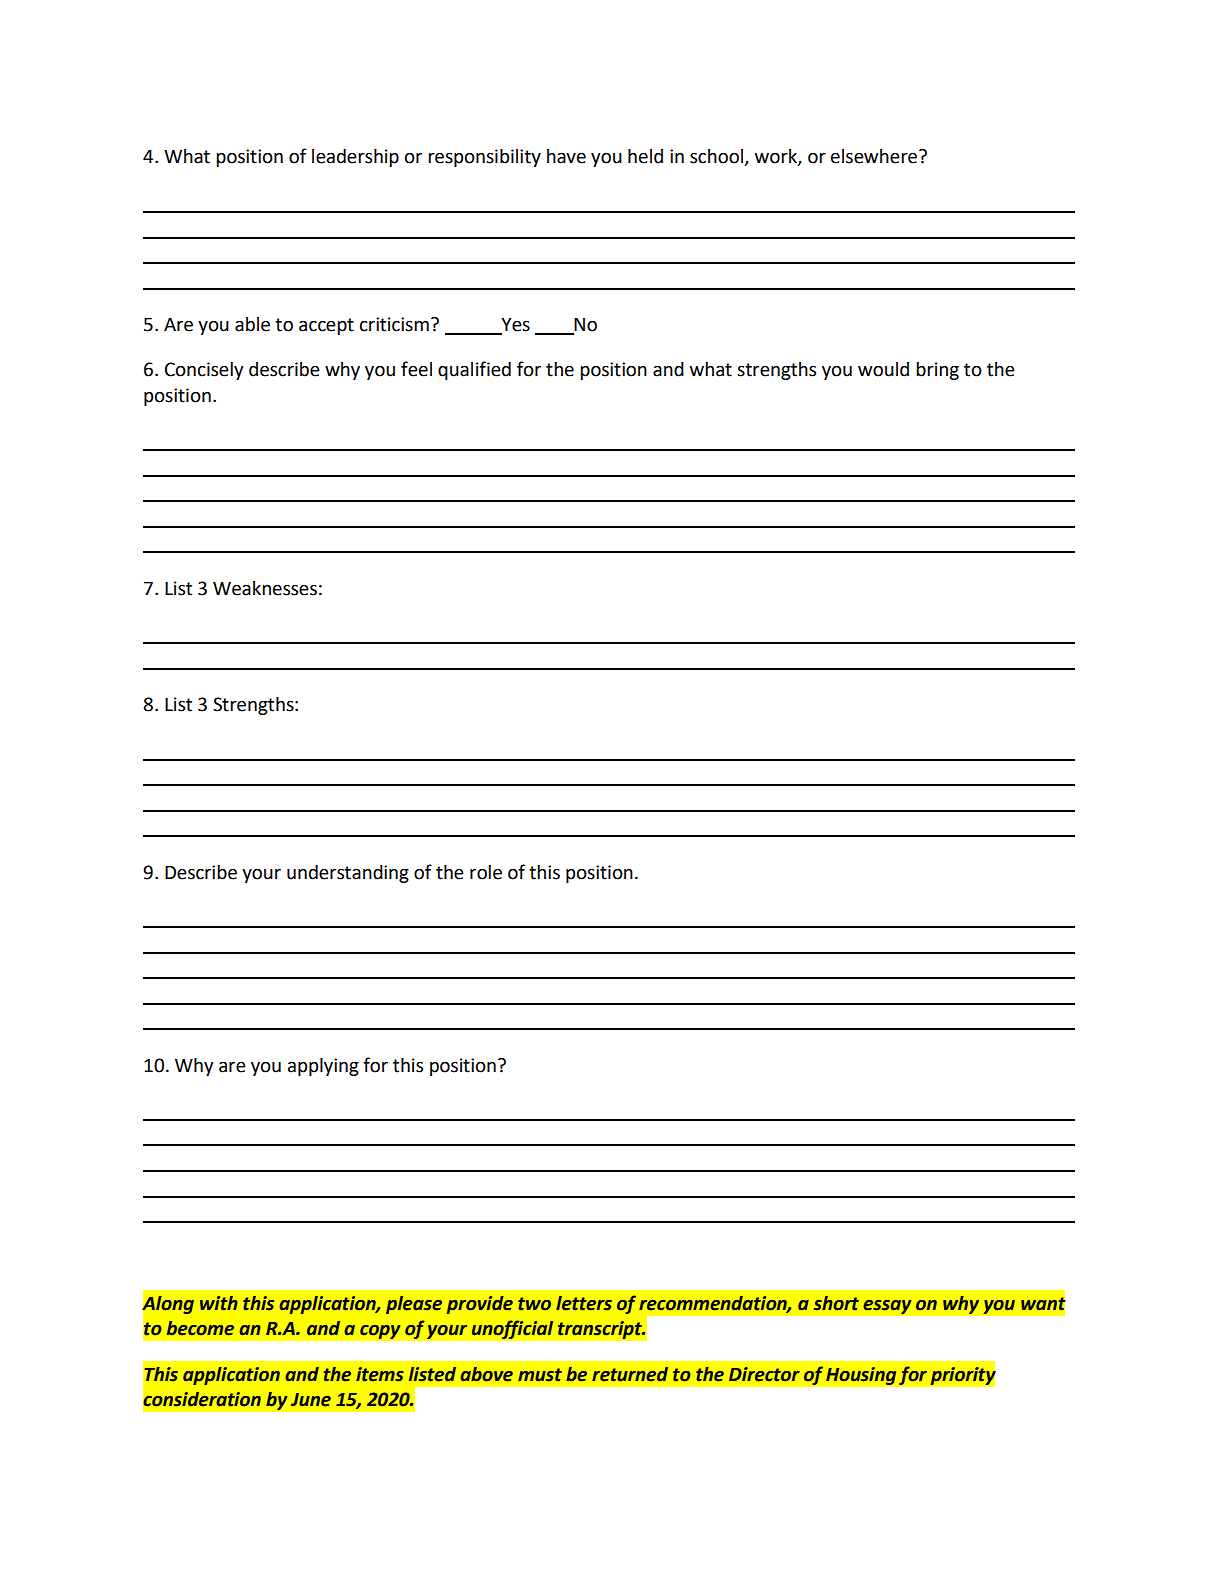  What do you see at coordinates (566, 156) in the page?
I see `have` at bounding box center [566, 156].
